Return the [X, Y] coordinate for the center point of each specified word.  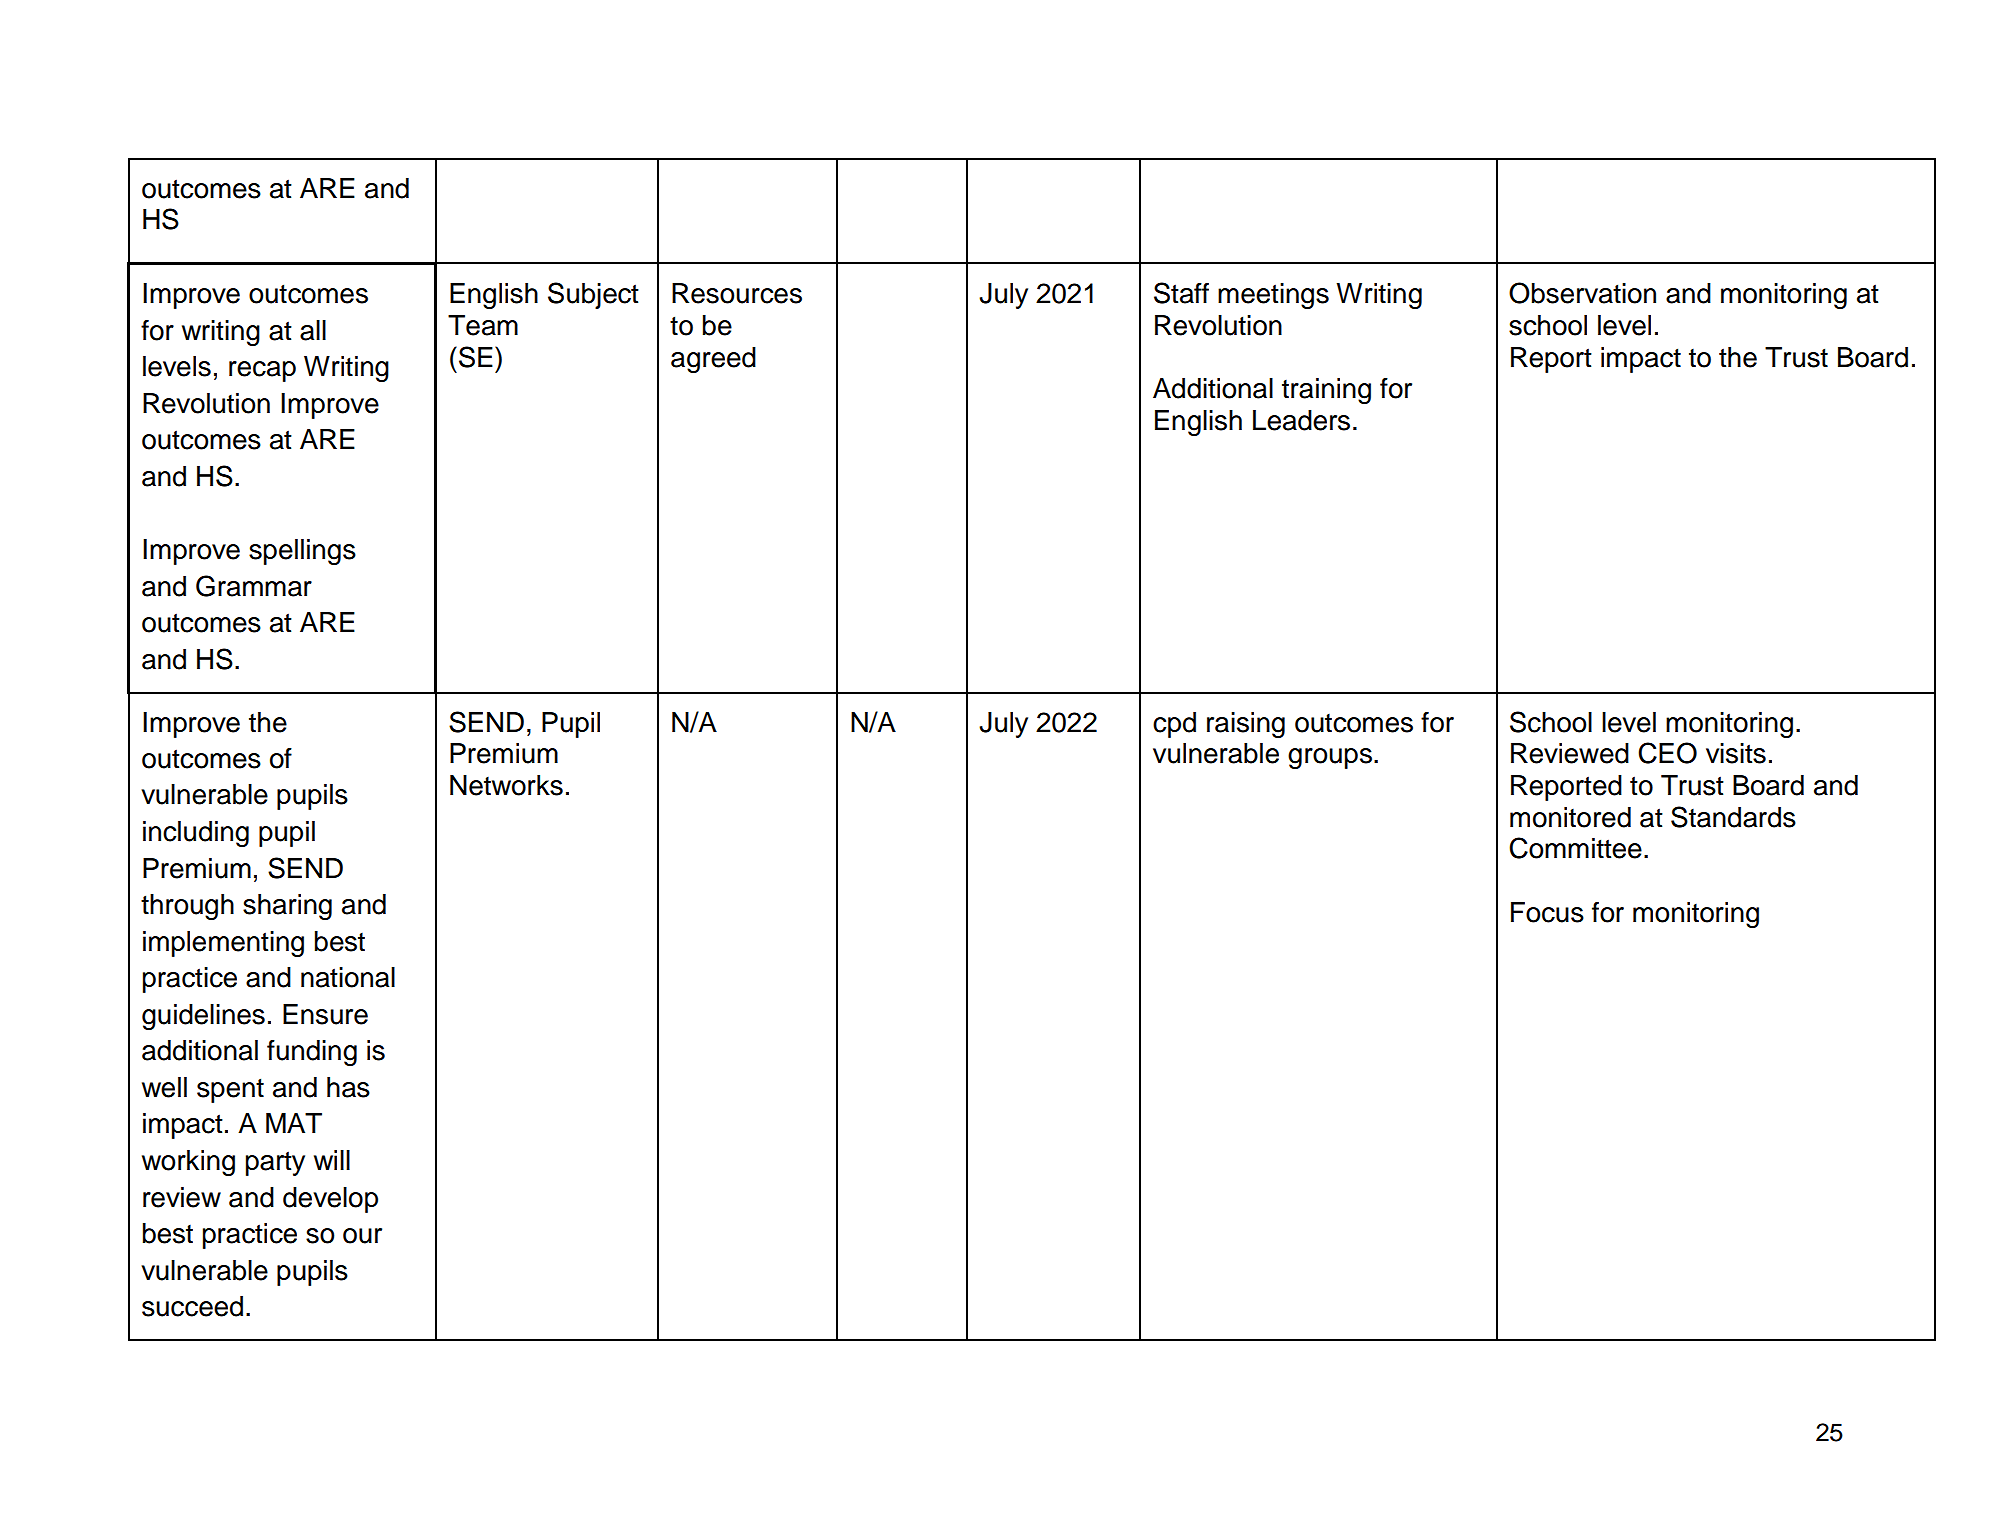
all [313, 330]
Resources [737, 293]
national [348, 977]
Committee [1575, 848]
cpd [1174, 725]
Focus [1547, 912]
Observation [1582, 293]
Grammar [254, 586]
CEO [1667, 753]
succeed [192, 1306]
